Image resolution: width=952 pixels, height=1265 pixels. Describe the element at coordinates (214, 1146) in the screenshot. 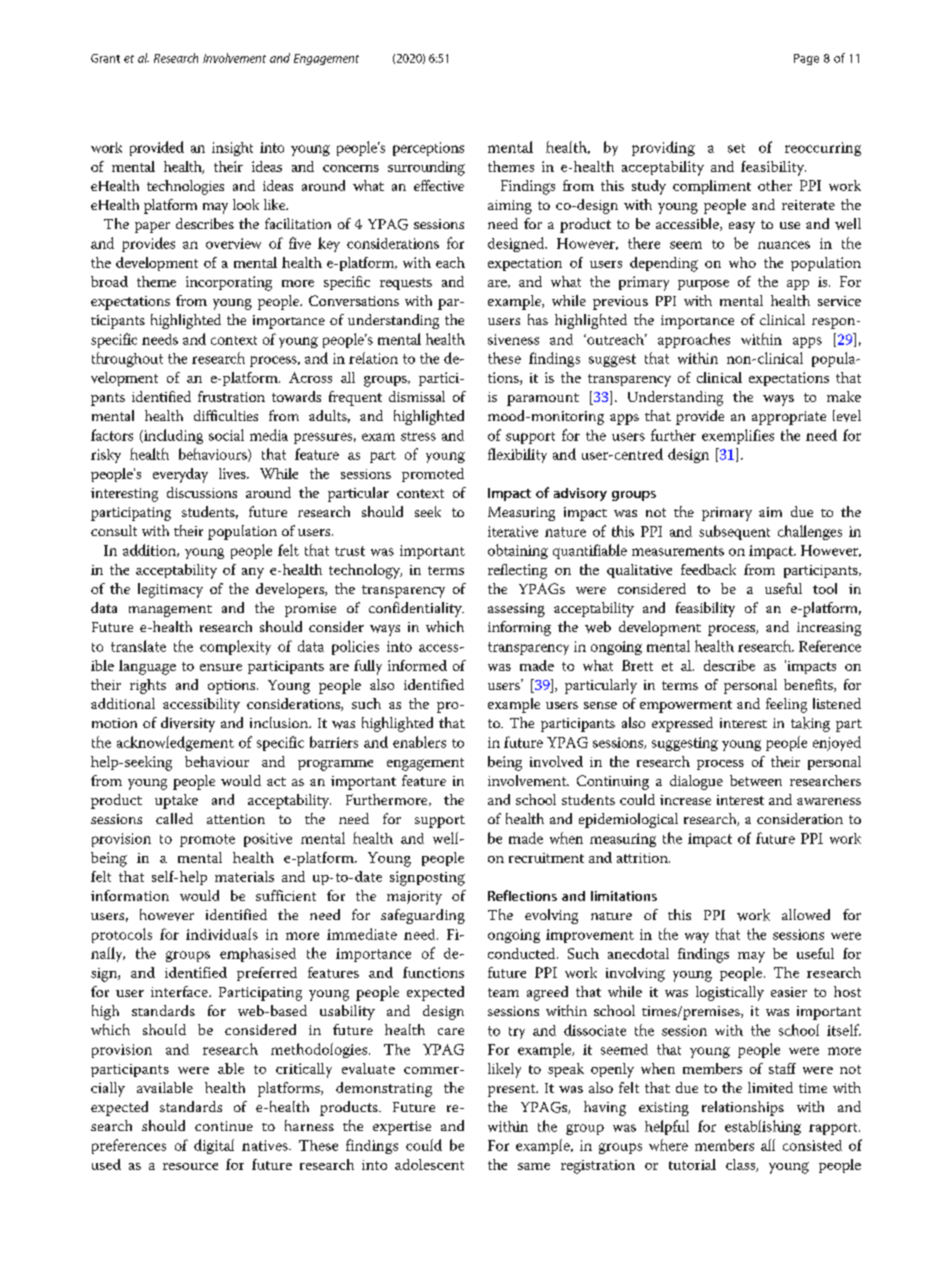

I see `digital` at that location.
